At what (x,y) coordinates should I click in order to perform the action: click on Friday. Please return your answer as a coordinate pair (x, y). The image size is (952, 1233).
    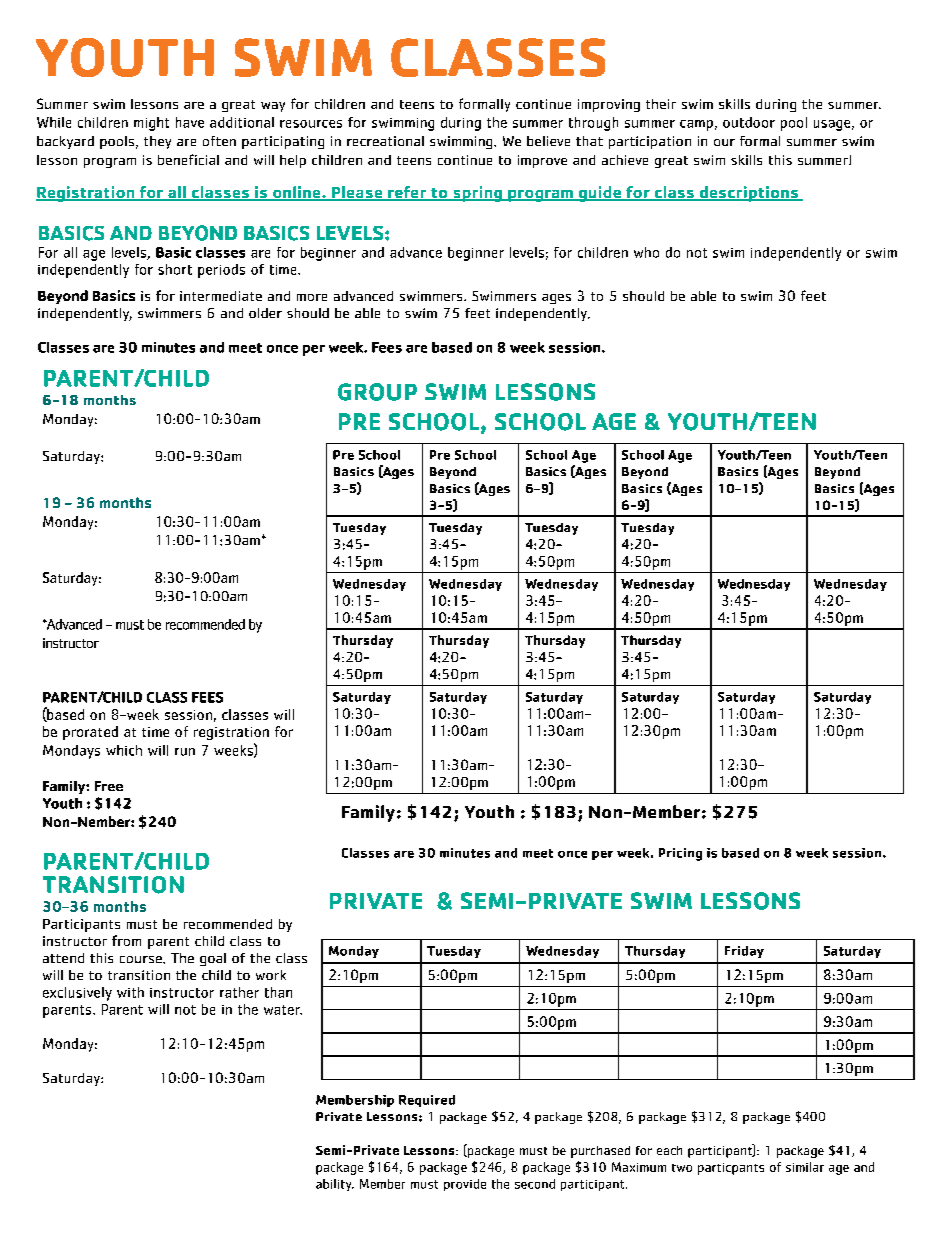
    Looking at the image, I should click on (744, 952).
